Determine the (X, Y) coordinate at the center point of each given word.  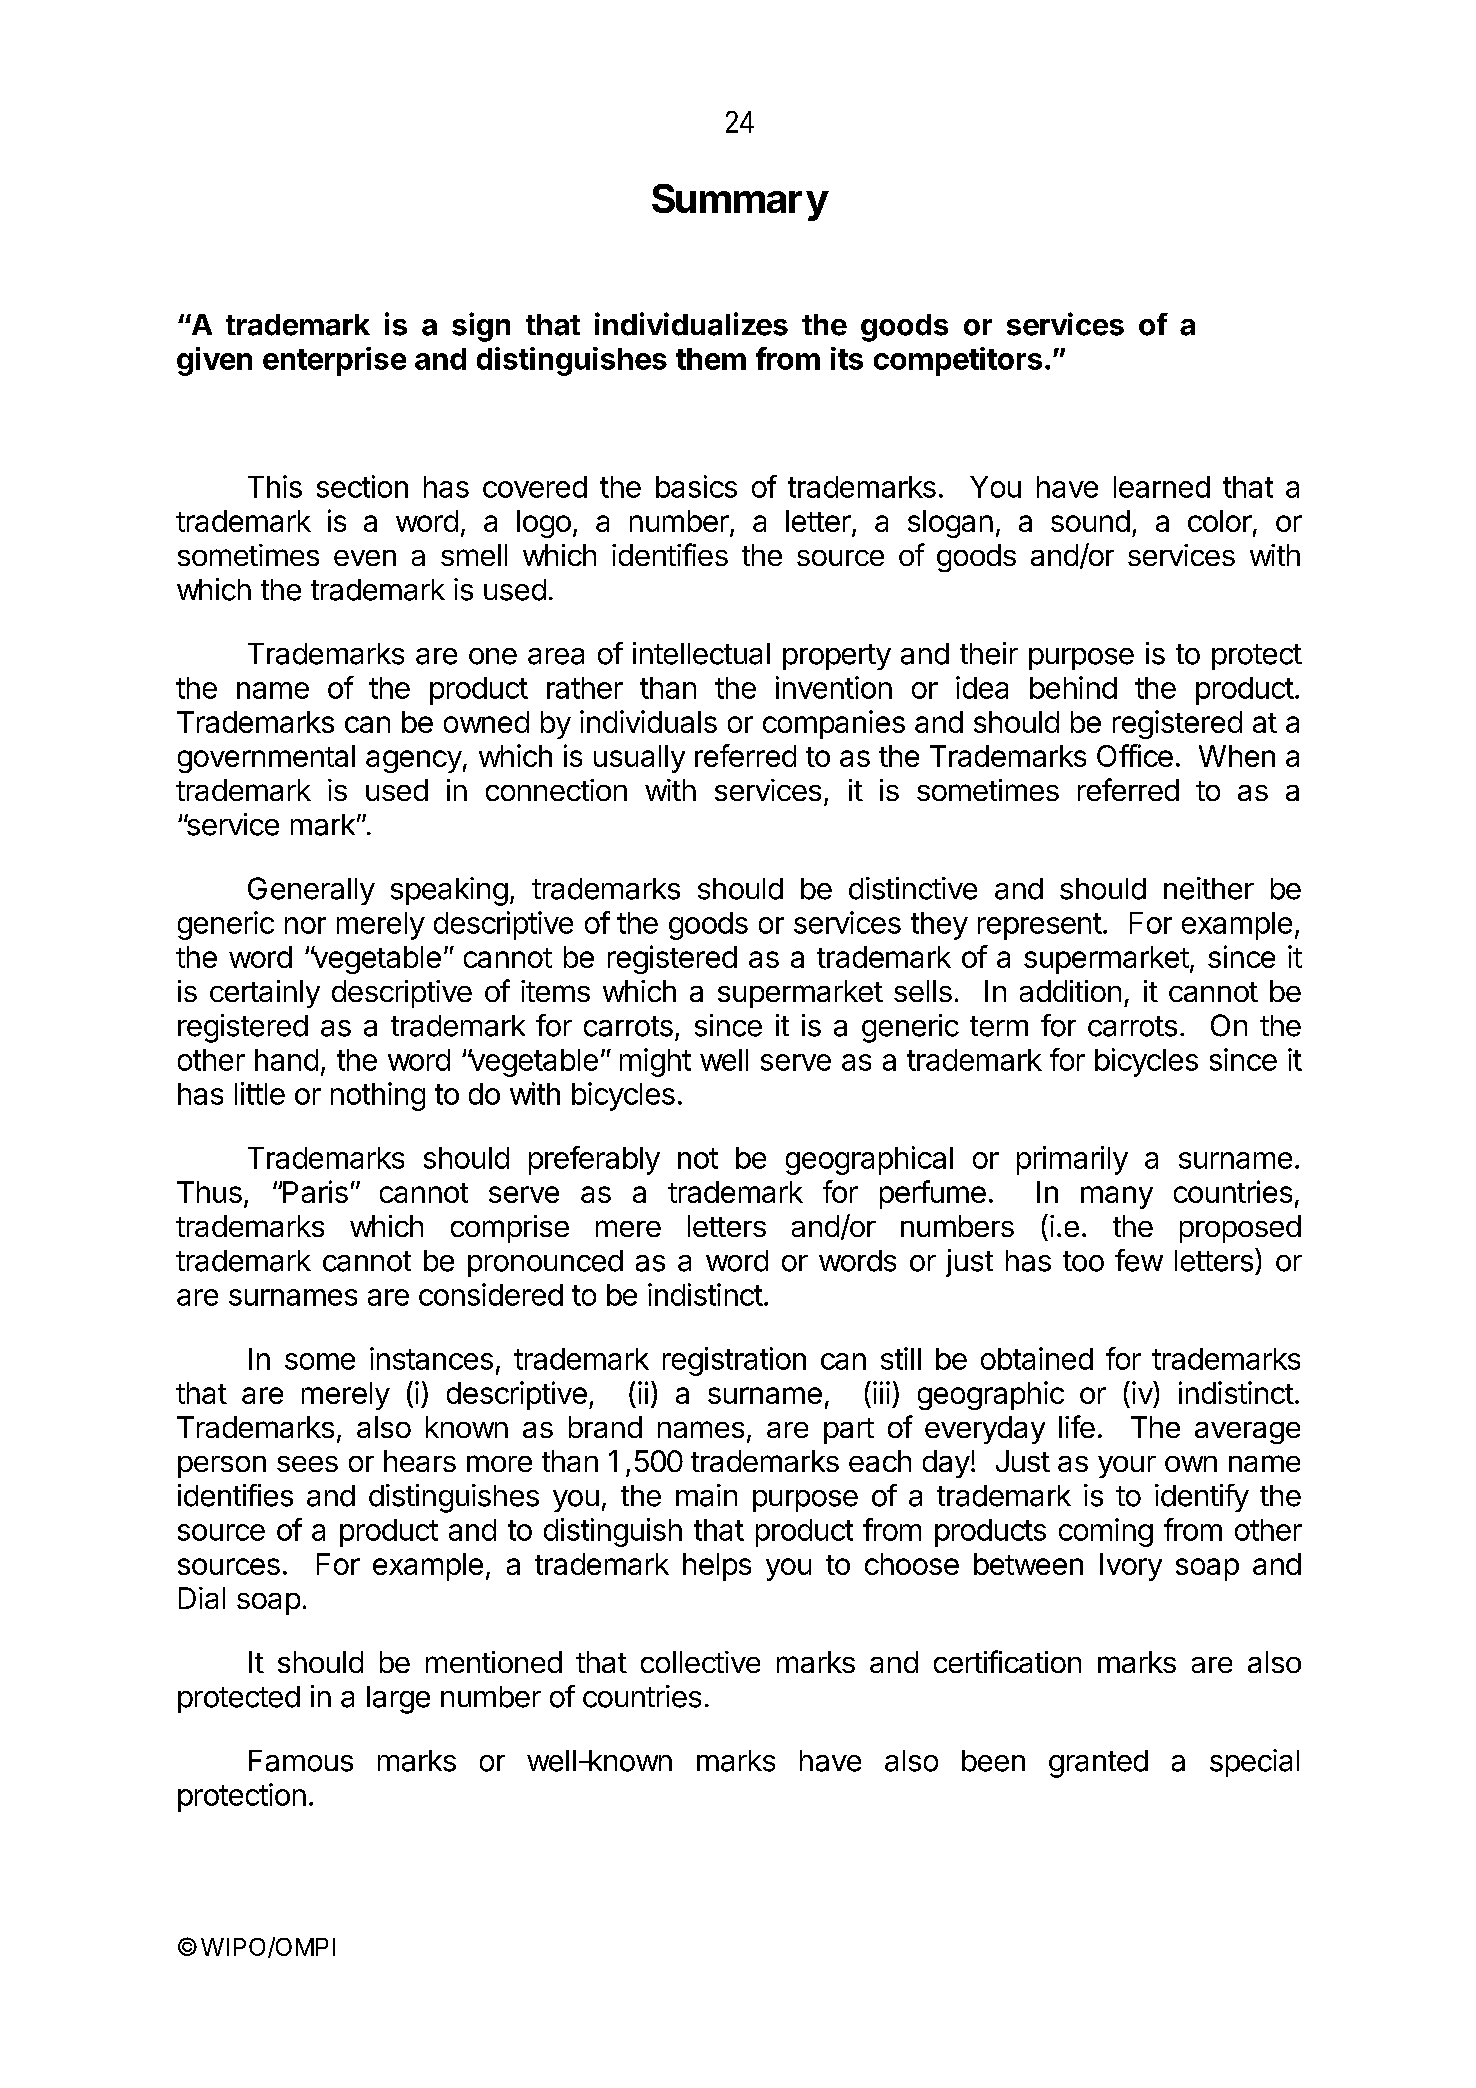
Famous (301, 1761)
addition (1070, 991)
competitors (958, 361)
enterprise (334, 361)
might (655, 1062)
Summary (739, 202)
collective (700, 1662)
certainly (265, 994)
